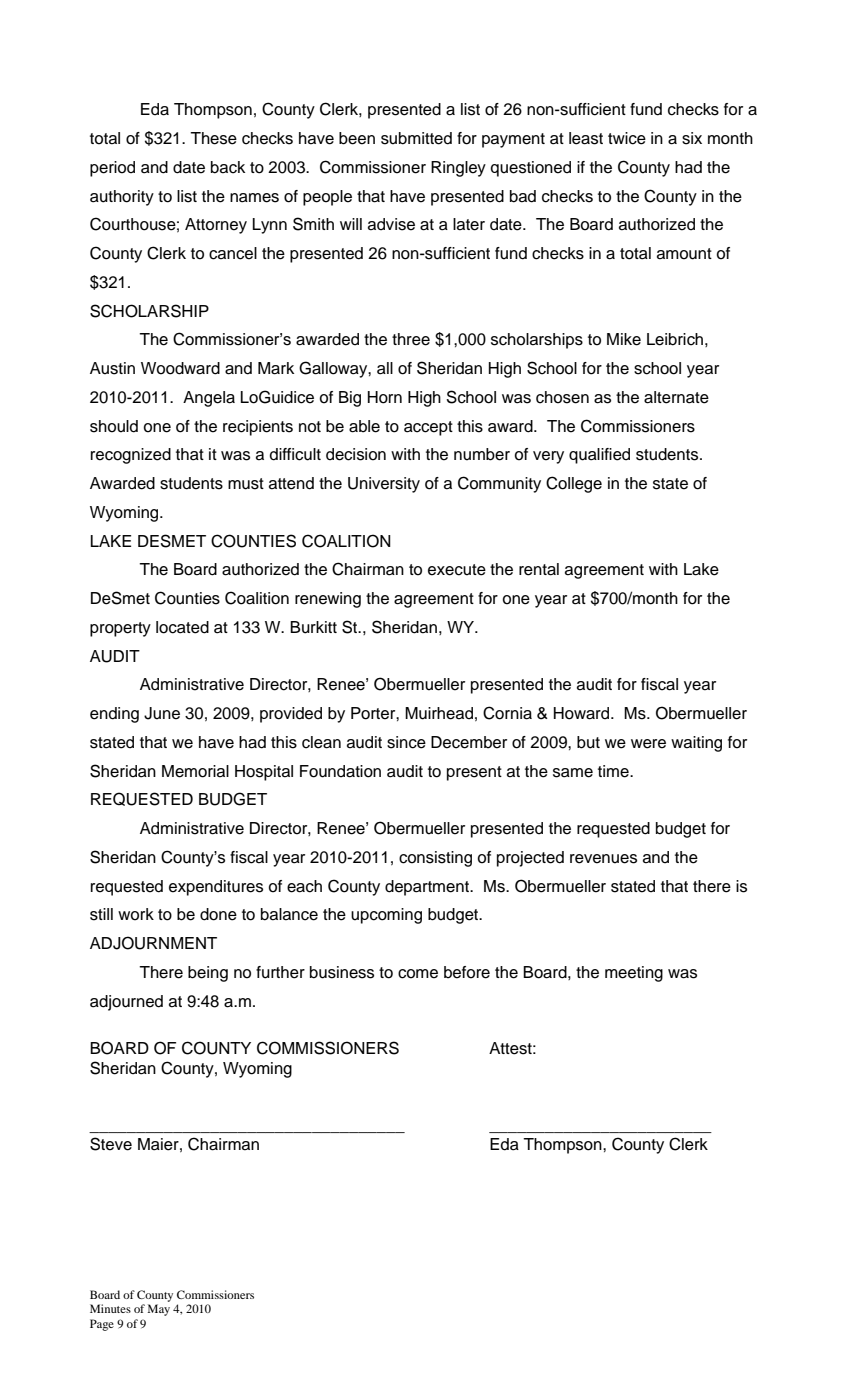  Describe the element at coordinates (110, 1308) in the page. I see `Minutes` at that location.
